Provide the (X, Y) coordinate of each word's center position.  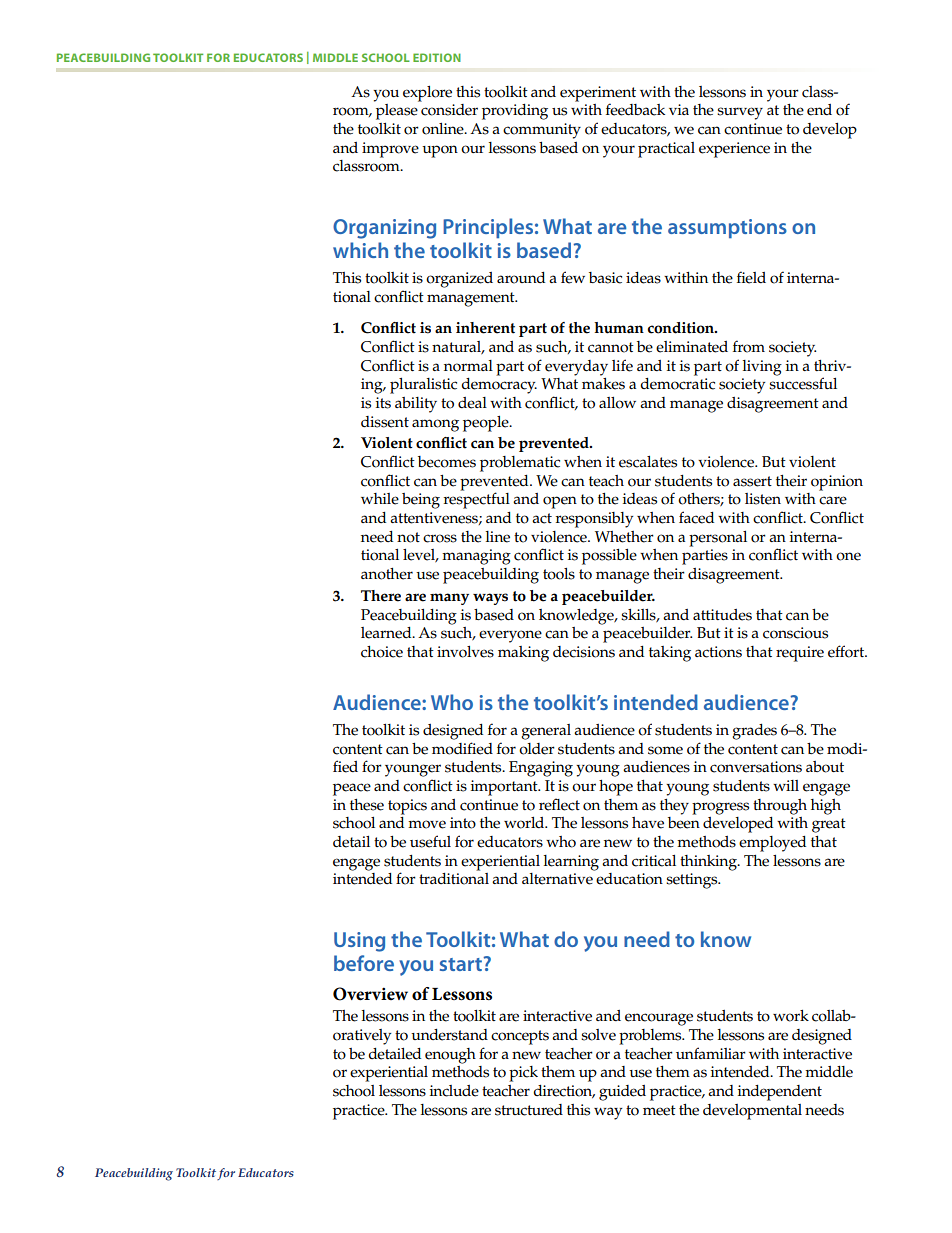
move (427, 824)
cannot (611, 347)
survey (740, 113)
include (454, 1091)
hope (616, 788)
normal (468, 366)
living (762, 368)
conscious (795, 633)
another (387, 574)
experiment (598, 94)
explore (427, 94)
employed (772, 844)
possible (609, 557)
